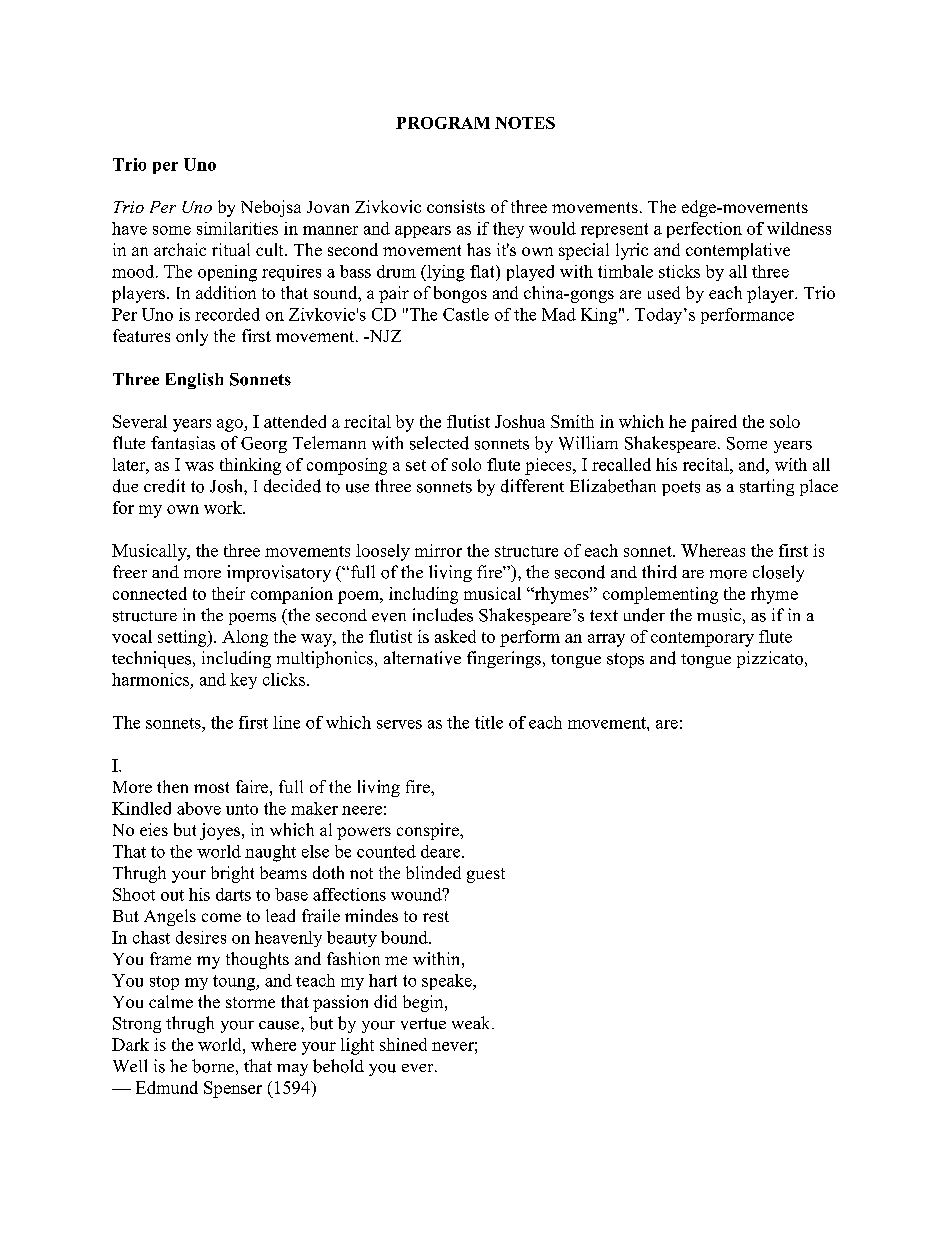  Describe the element at coordinates (237, 228) in the screenshot. I see `similarities` at that location.
